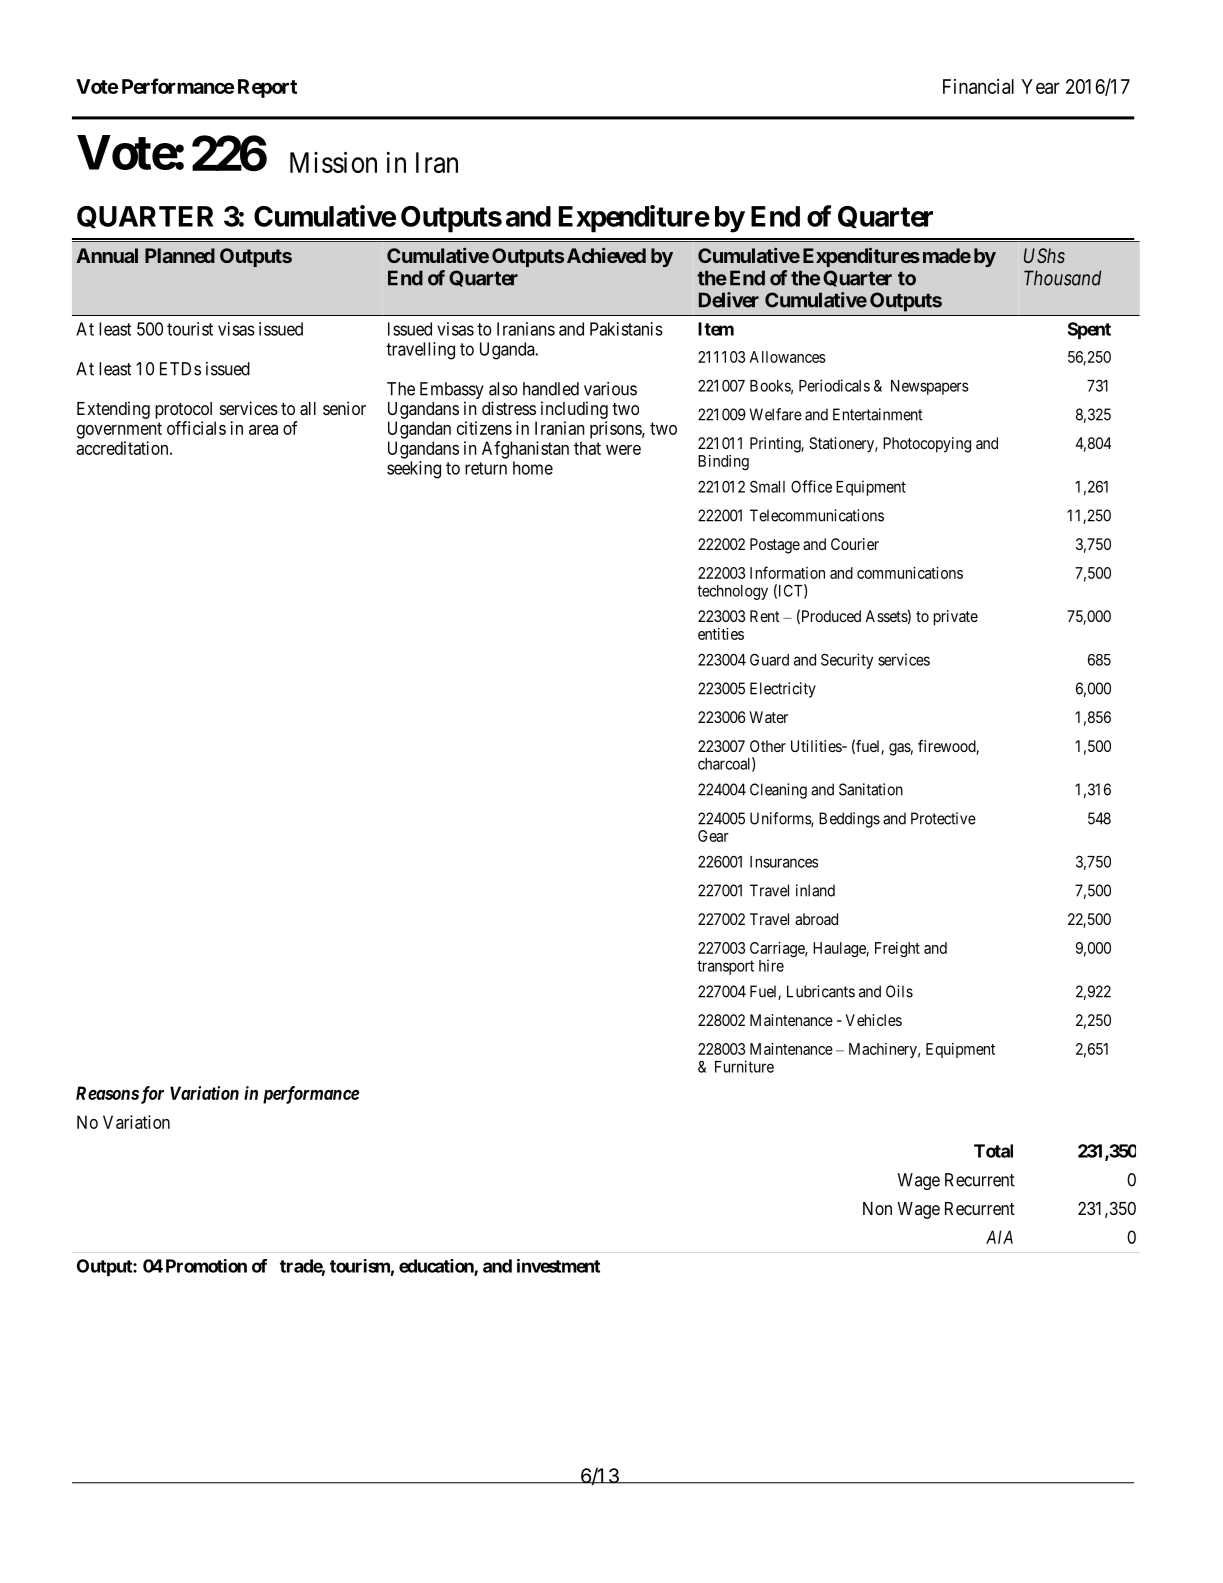  Describe the element at coordinates (721, 634) in the page. I see `entities` at that location.
